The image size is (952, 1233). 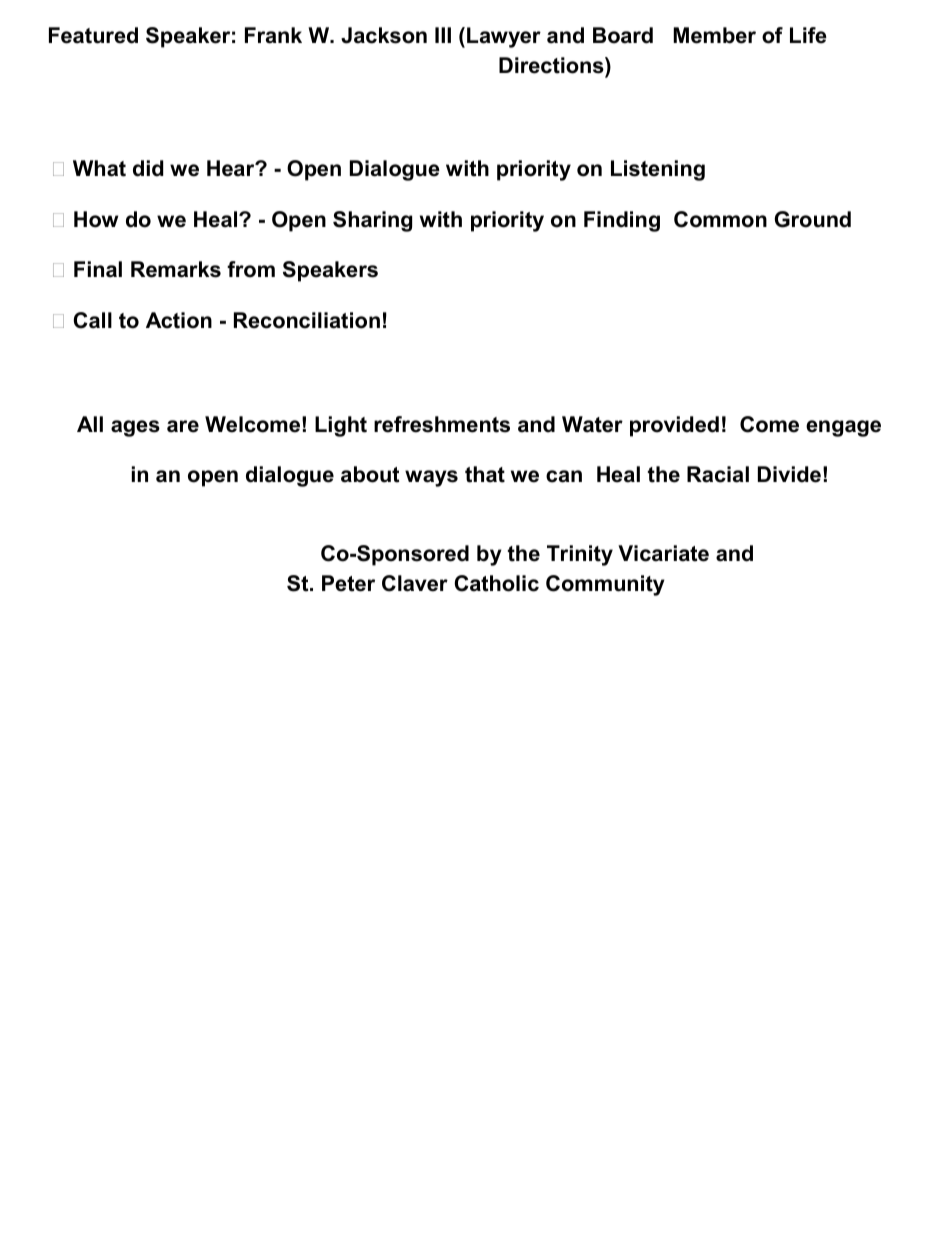 What do you see at coordinates (485, 474) in the screenshot?
I see `that` at bounding box center [485, 474].
